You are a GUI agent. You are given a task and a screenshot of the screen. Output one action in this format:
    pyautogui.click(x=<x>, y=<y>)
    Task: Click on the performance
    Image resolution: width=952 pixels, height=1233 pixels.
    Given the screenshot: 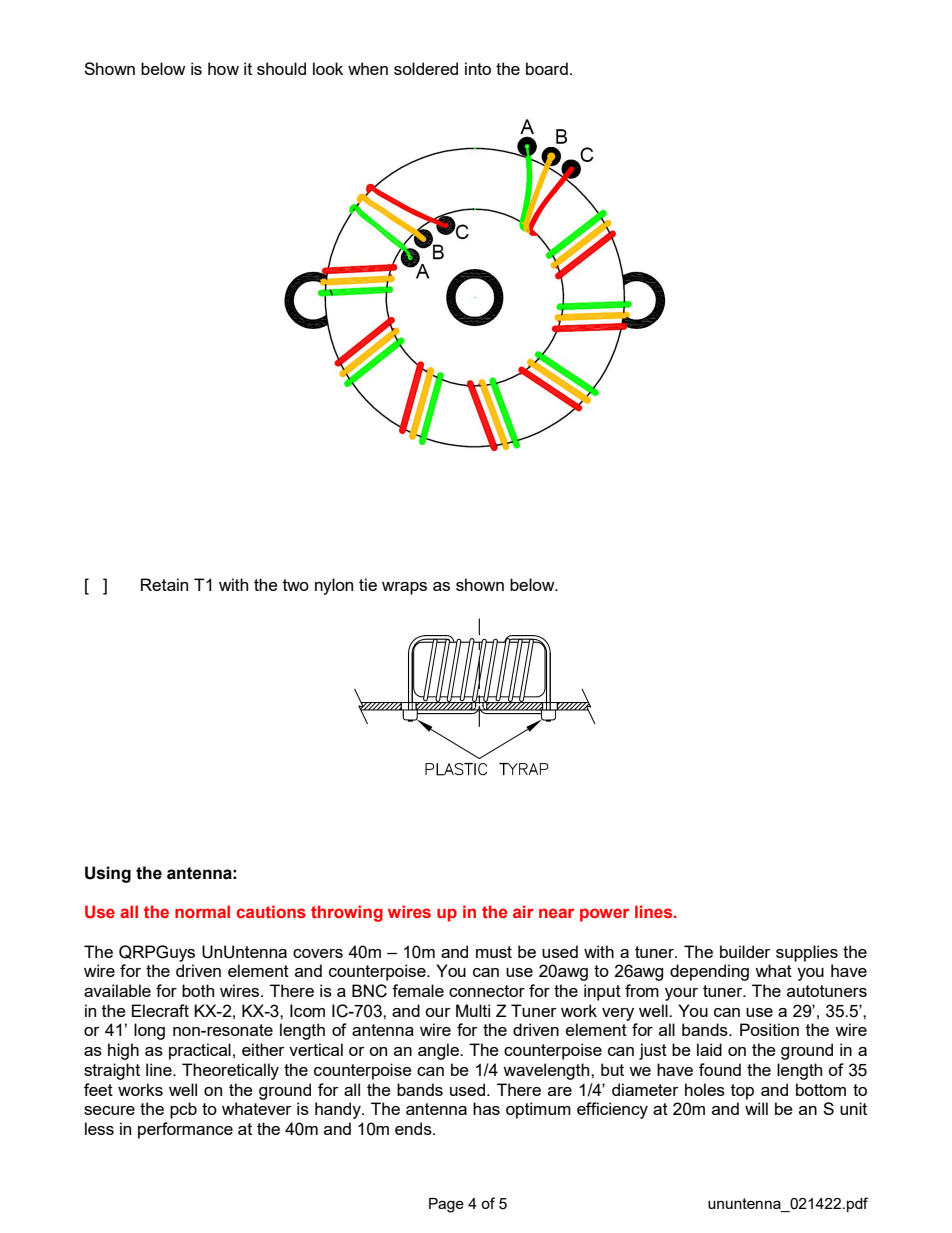 What is the action you would take?
    pyautogui.click(x=185, y=1130)
